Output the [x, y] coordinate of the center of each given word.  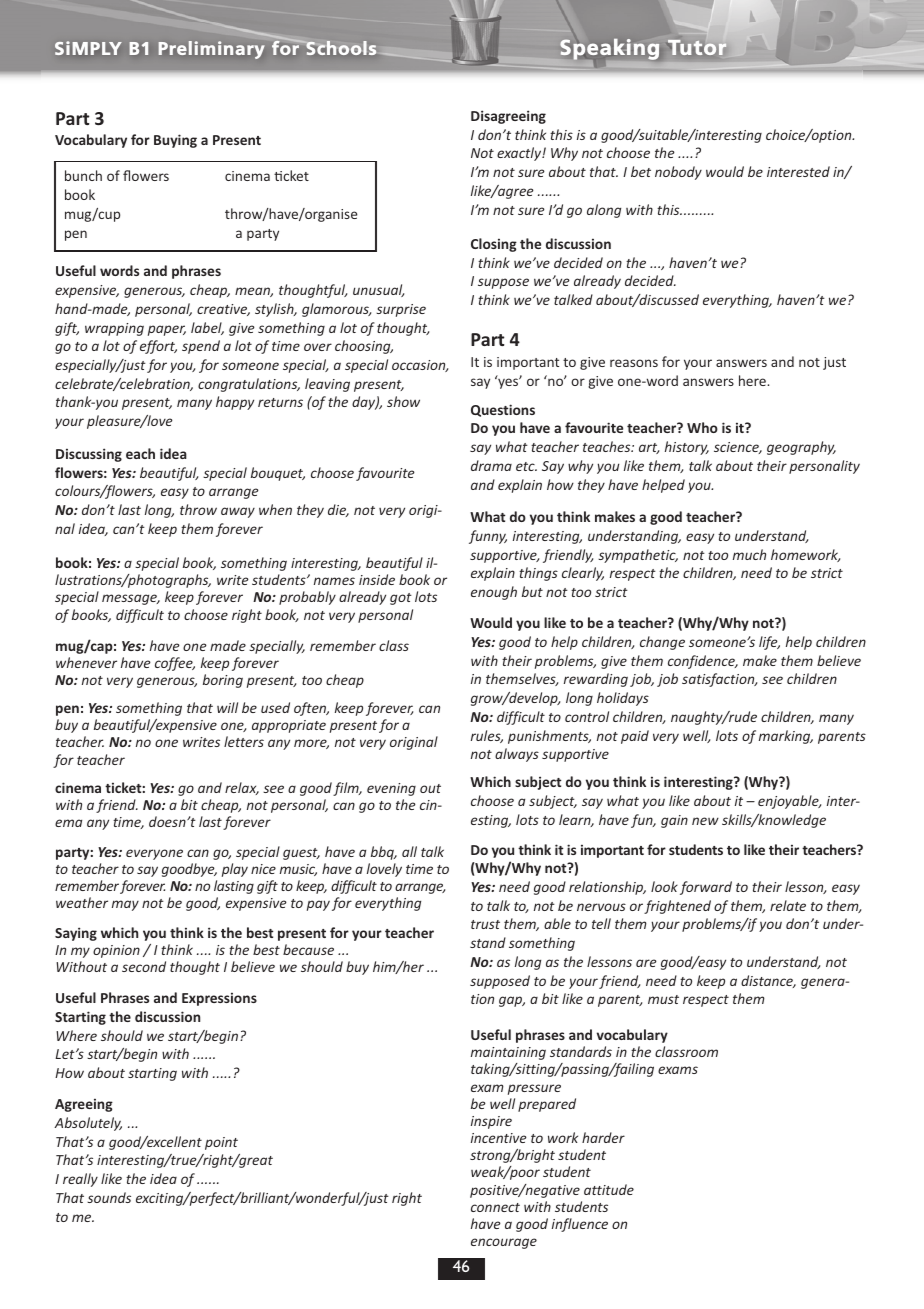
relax [242, 788]
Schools [340, 48]
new [705, 821]
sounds [109, 1197]
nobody [678, 173]
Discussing [89, 455]
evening [391, 789]
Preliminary [211, 50]
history [687, 448]
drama [491, 465]
